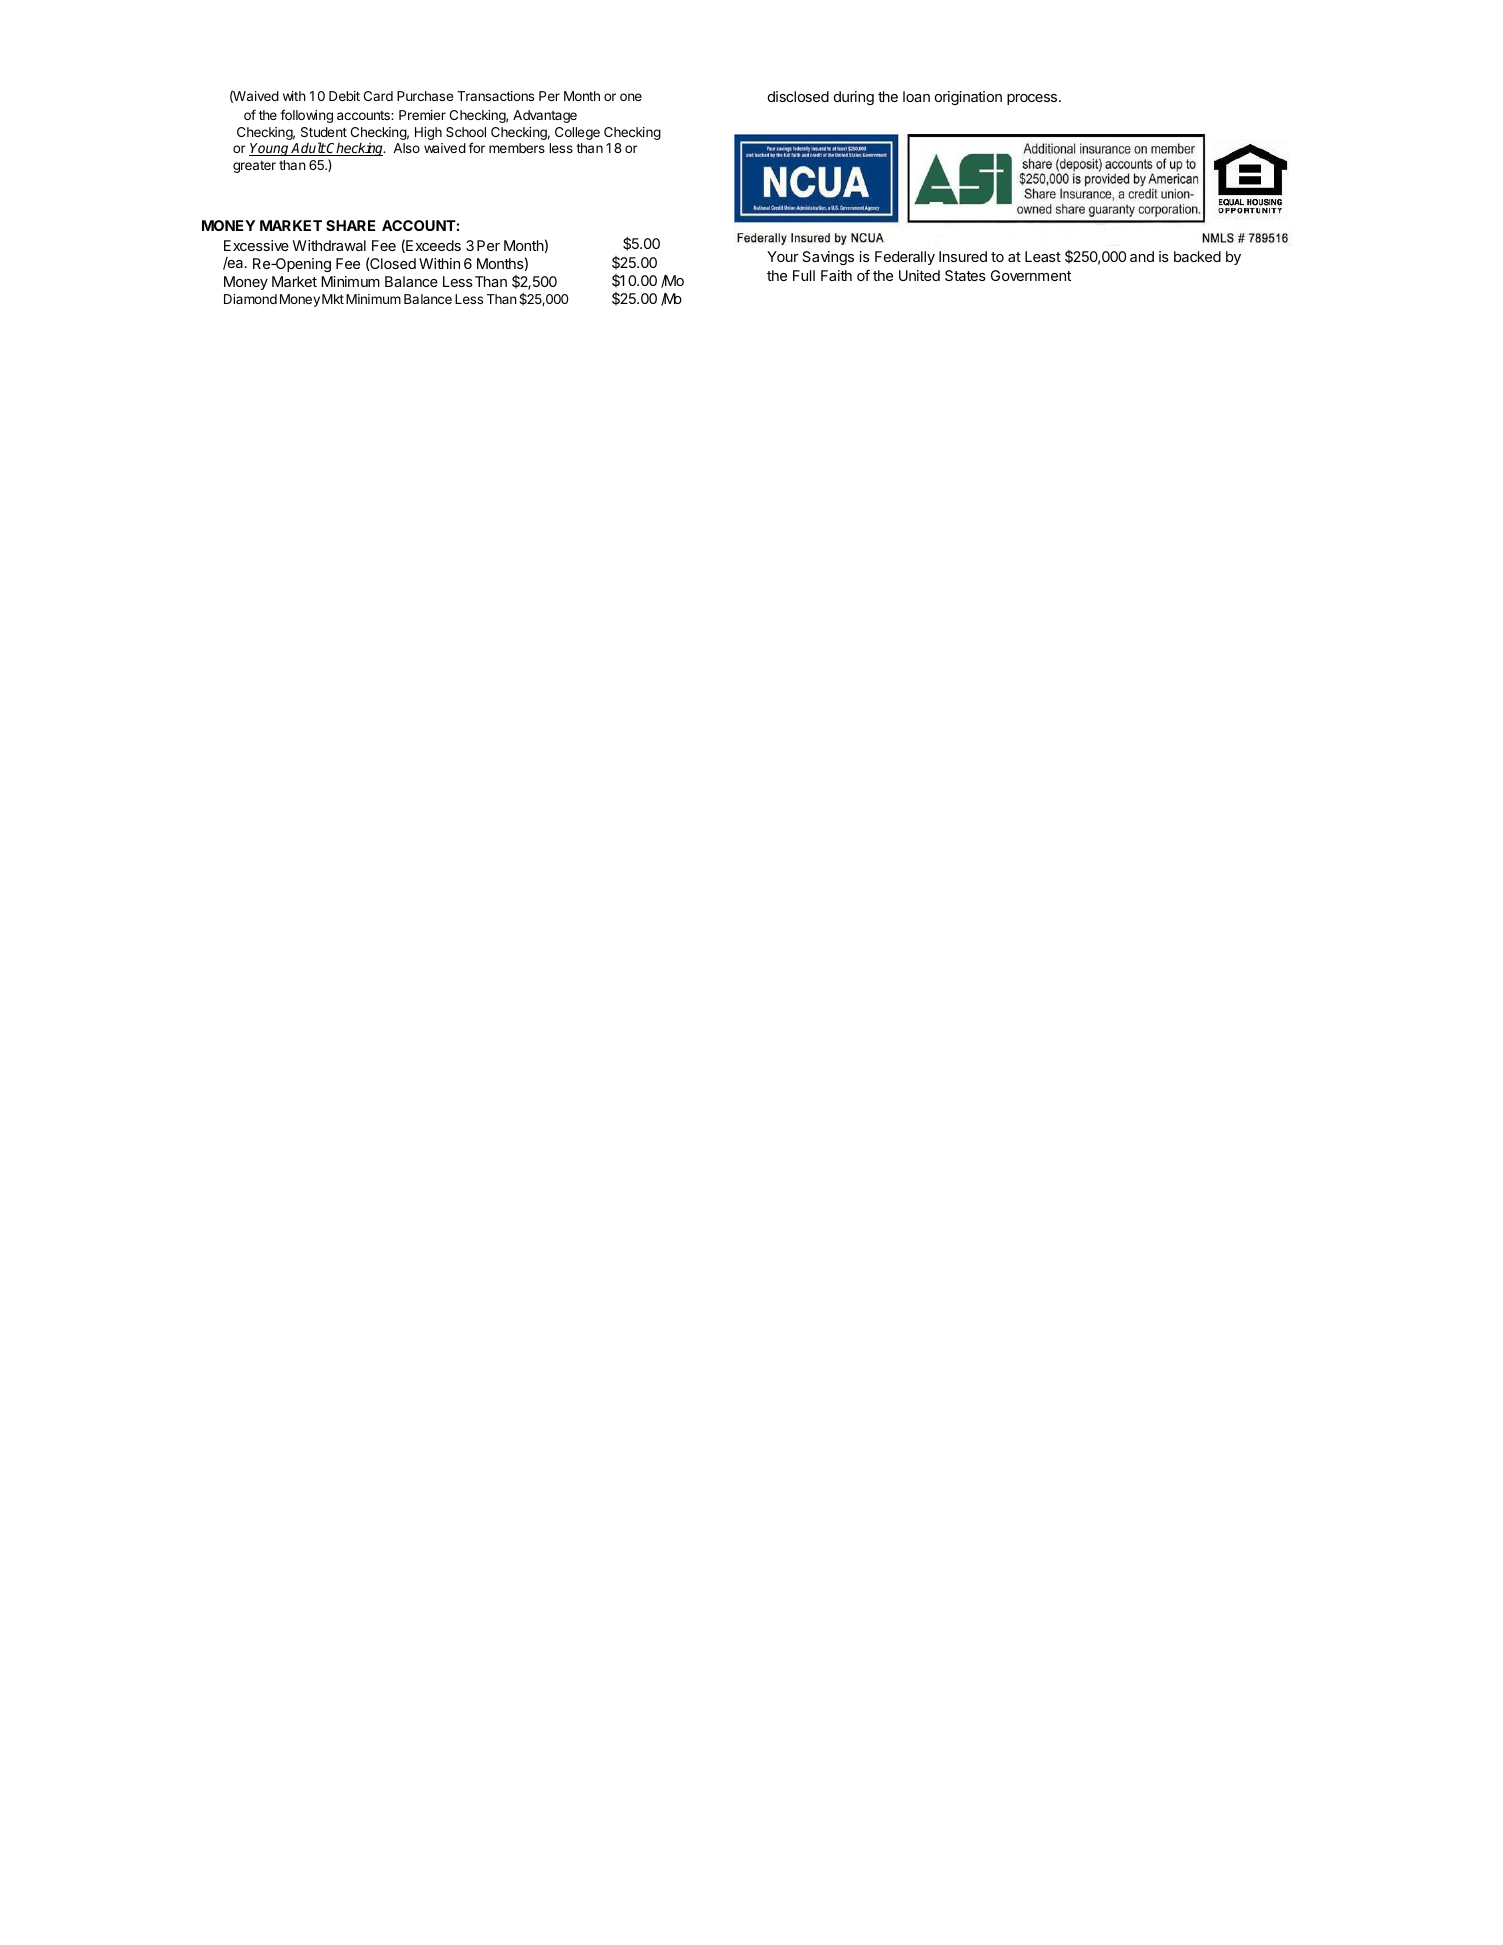 This page has height=1945, width=1503. I want to click on Excessive, so click(256, 245).
